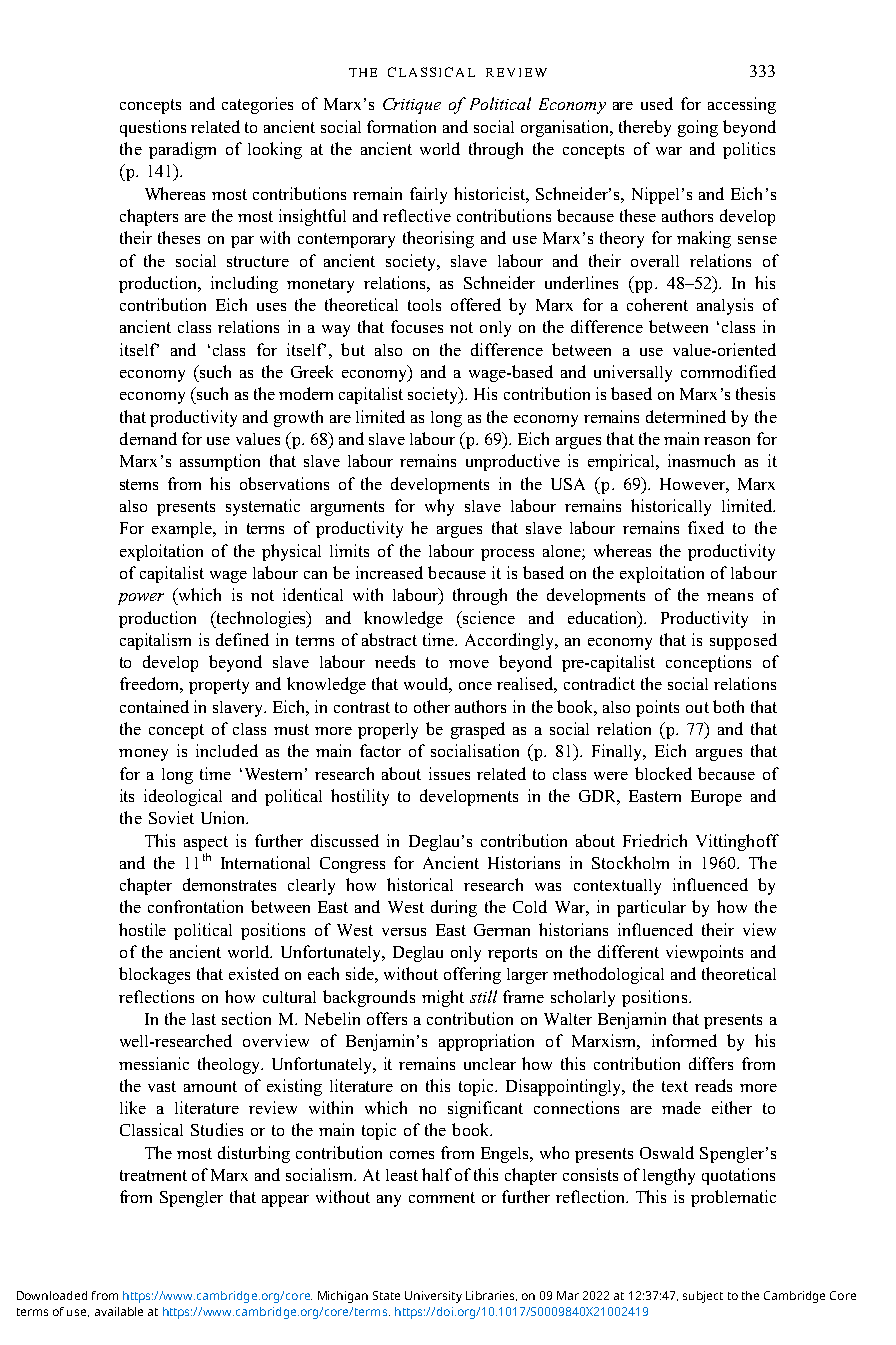 The width and height of the screenshot is (896, 1345). What do you see at coordinates (404, 932) in the screenshot?
I see `versus` at bounding box center [404, 932].
